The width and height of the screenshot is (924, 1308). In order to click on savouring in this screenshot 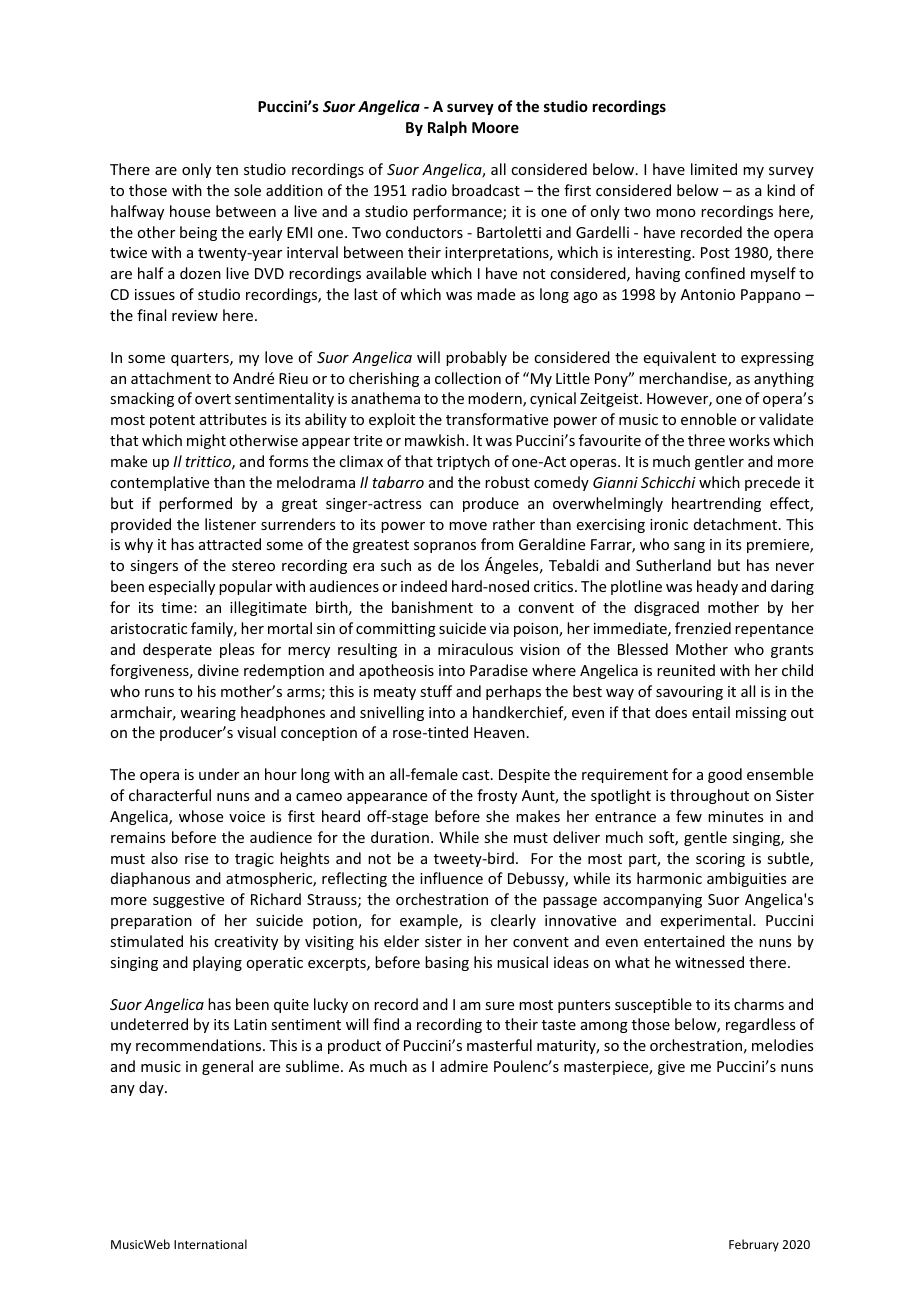, I will do `click(689, 693)`.
